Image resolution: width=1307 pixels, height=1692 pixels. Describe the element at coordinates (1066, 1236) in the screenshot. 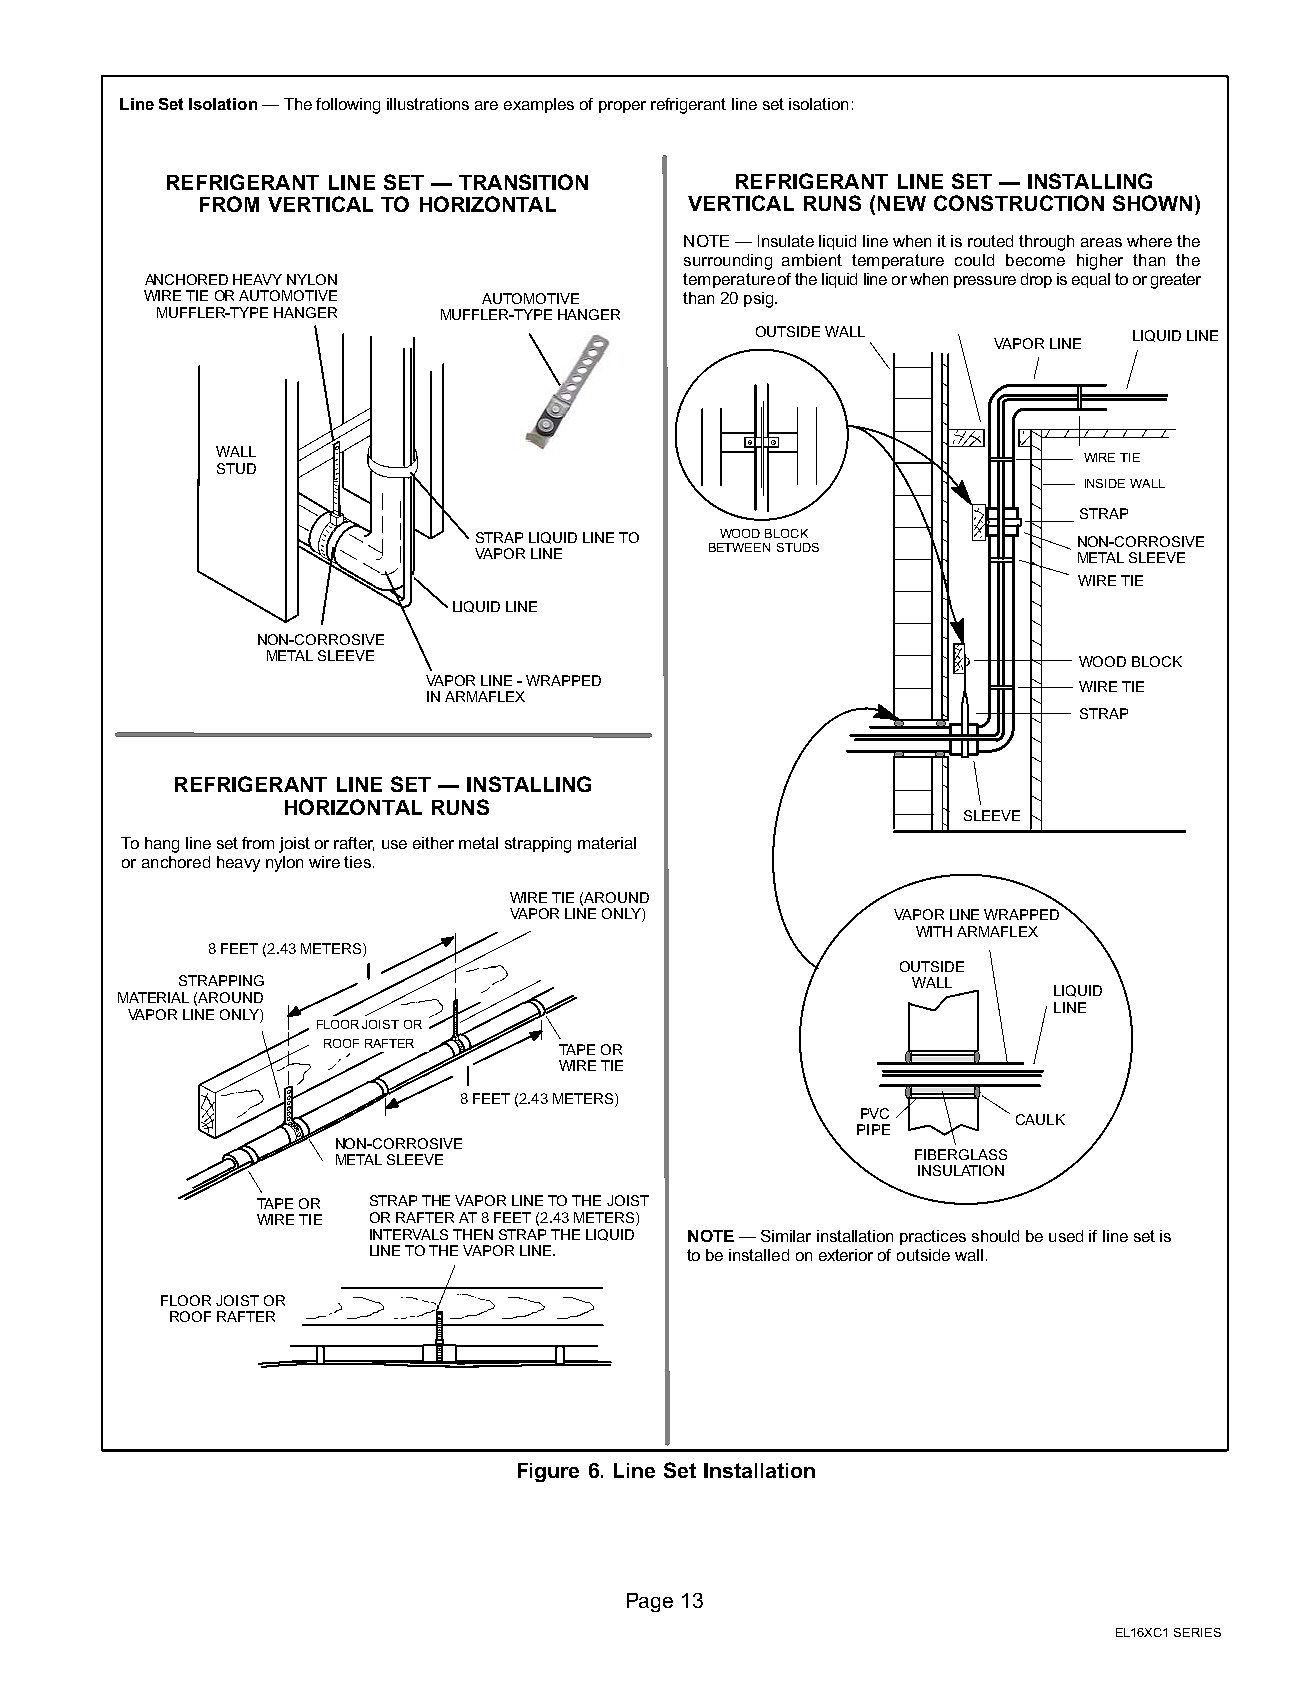

I see `used` at that location.
